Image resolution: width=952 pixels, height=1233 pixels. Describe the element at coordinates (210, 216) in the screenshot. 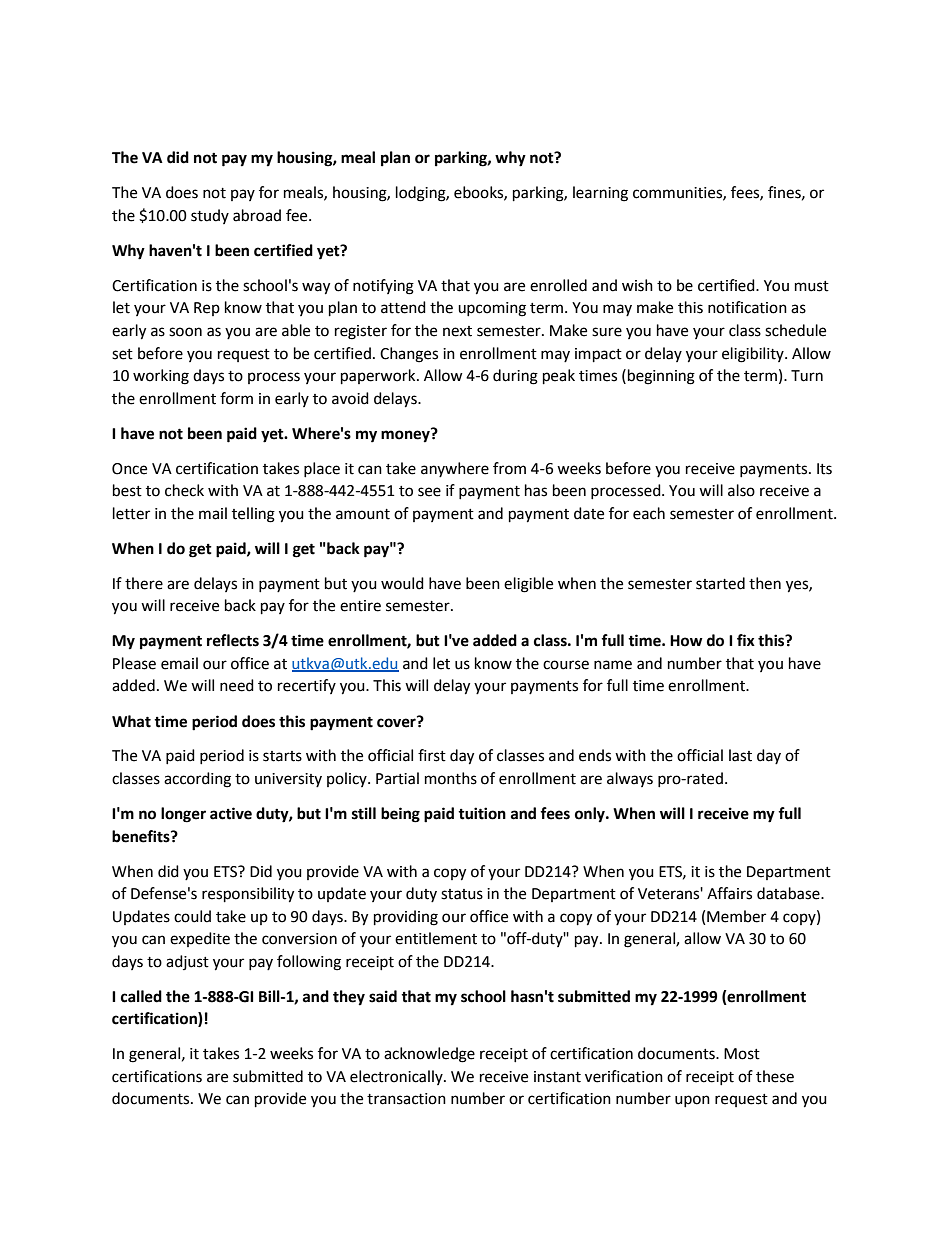

I see `study` at that location.
